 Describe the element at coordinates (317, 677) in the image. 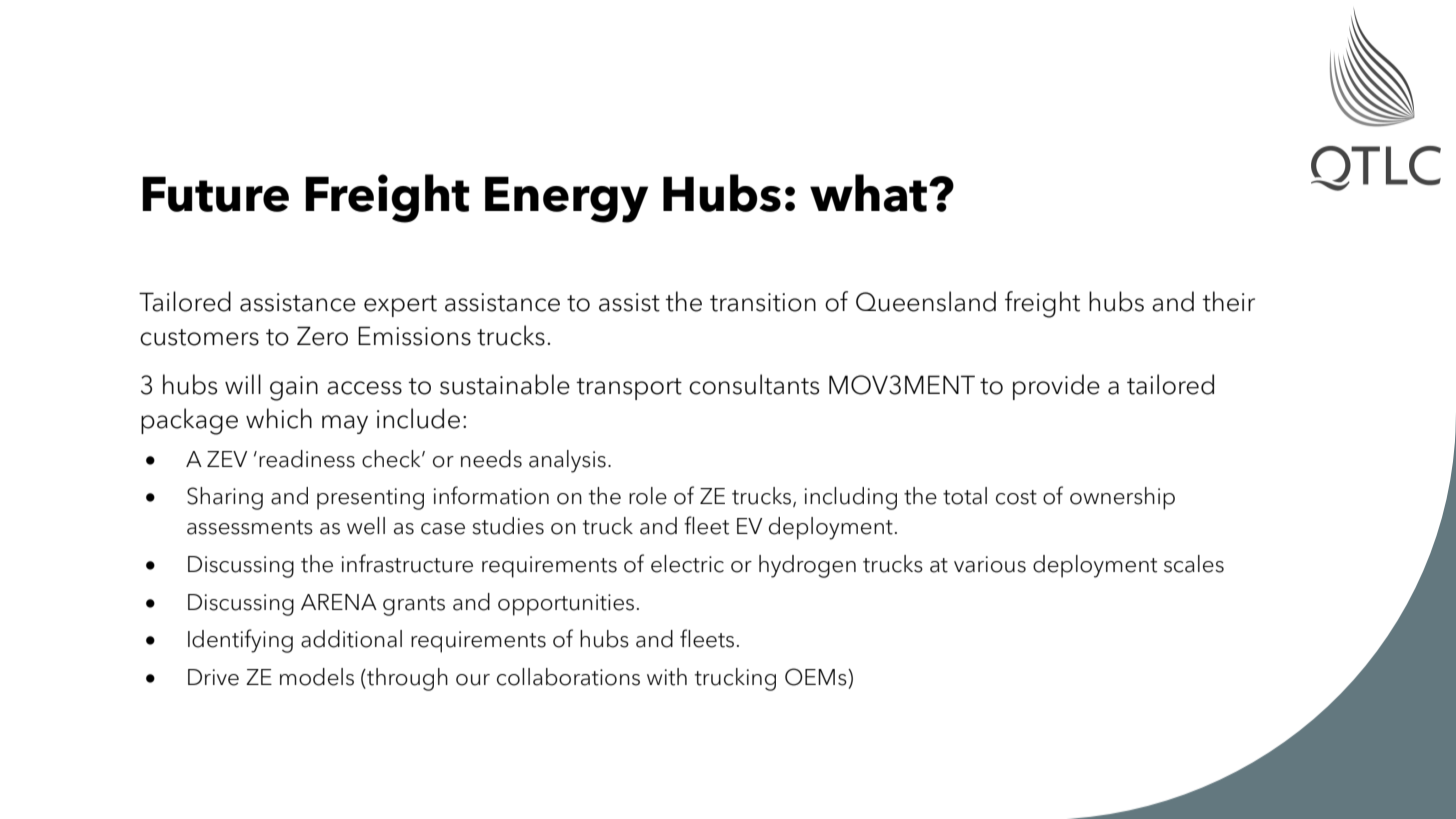

I see `models` at that location.
